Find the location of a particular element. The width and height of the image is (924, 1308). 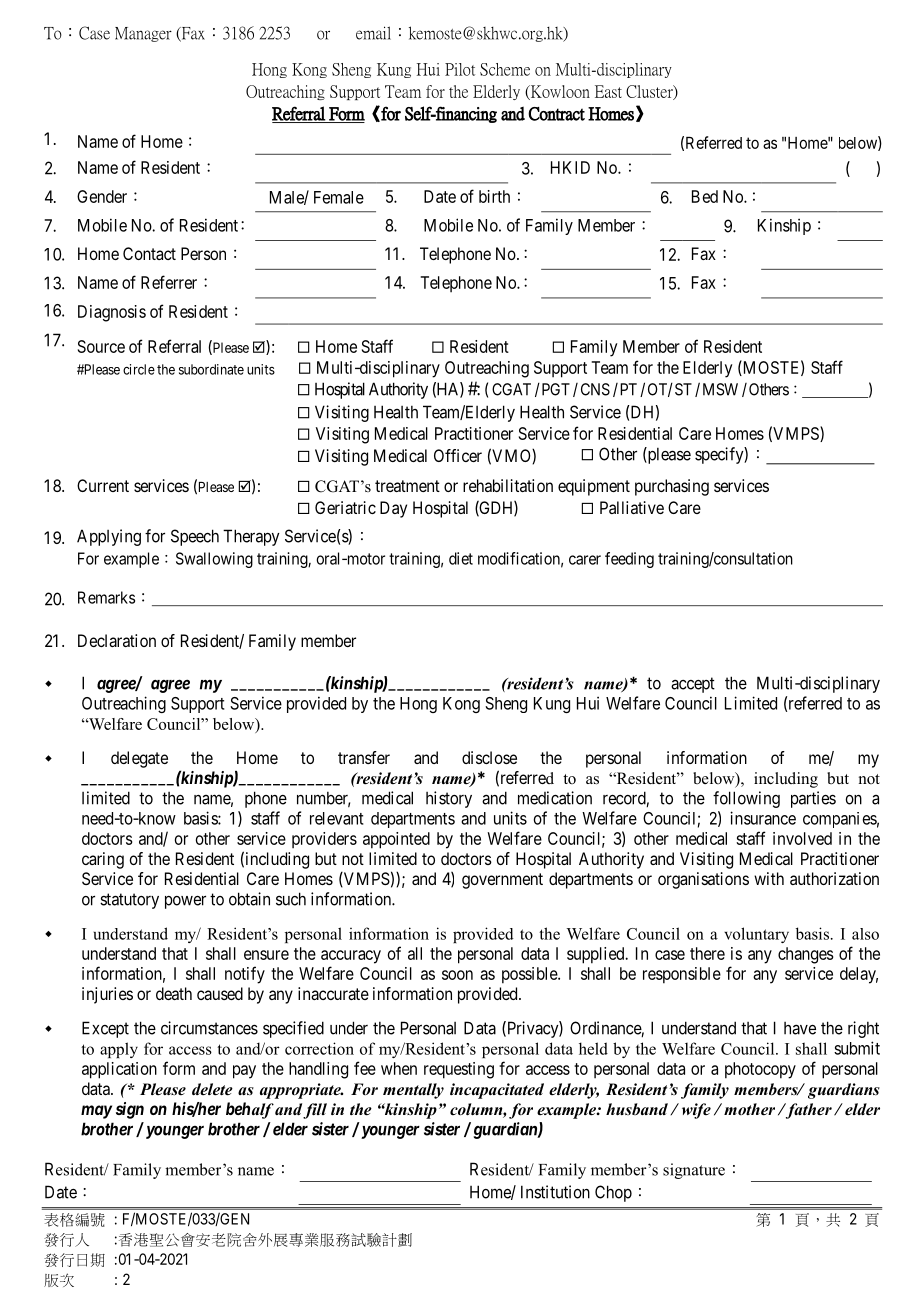

subordinate is located at coordinates (211, 369).
